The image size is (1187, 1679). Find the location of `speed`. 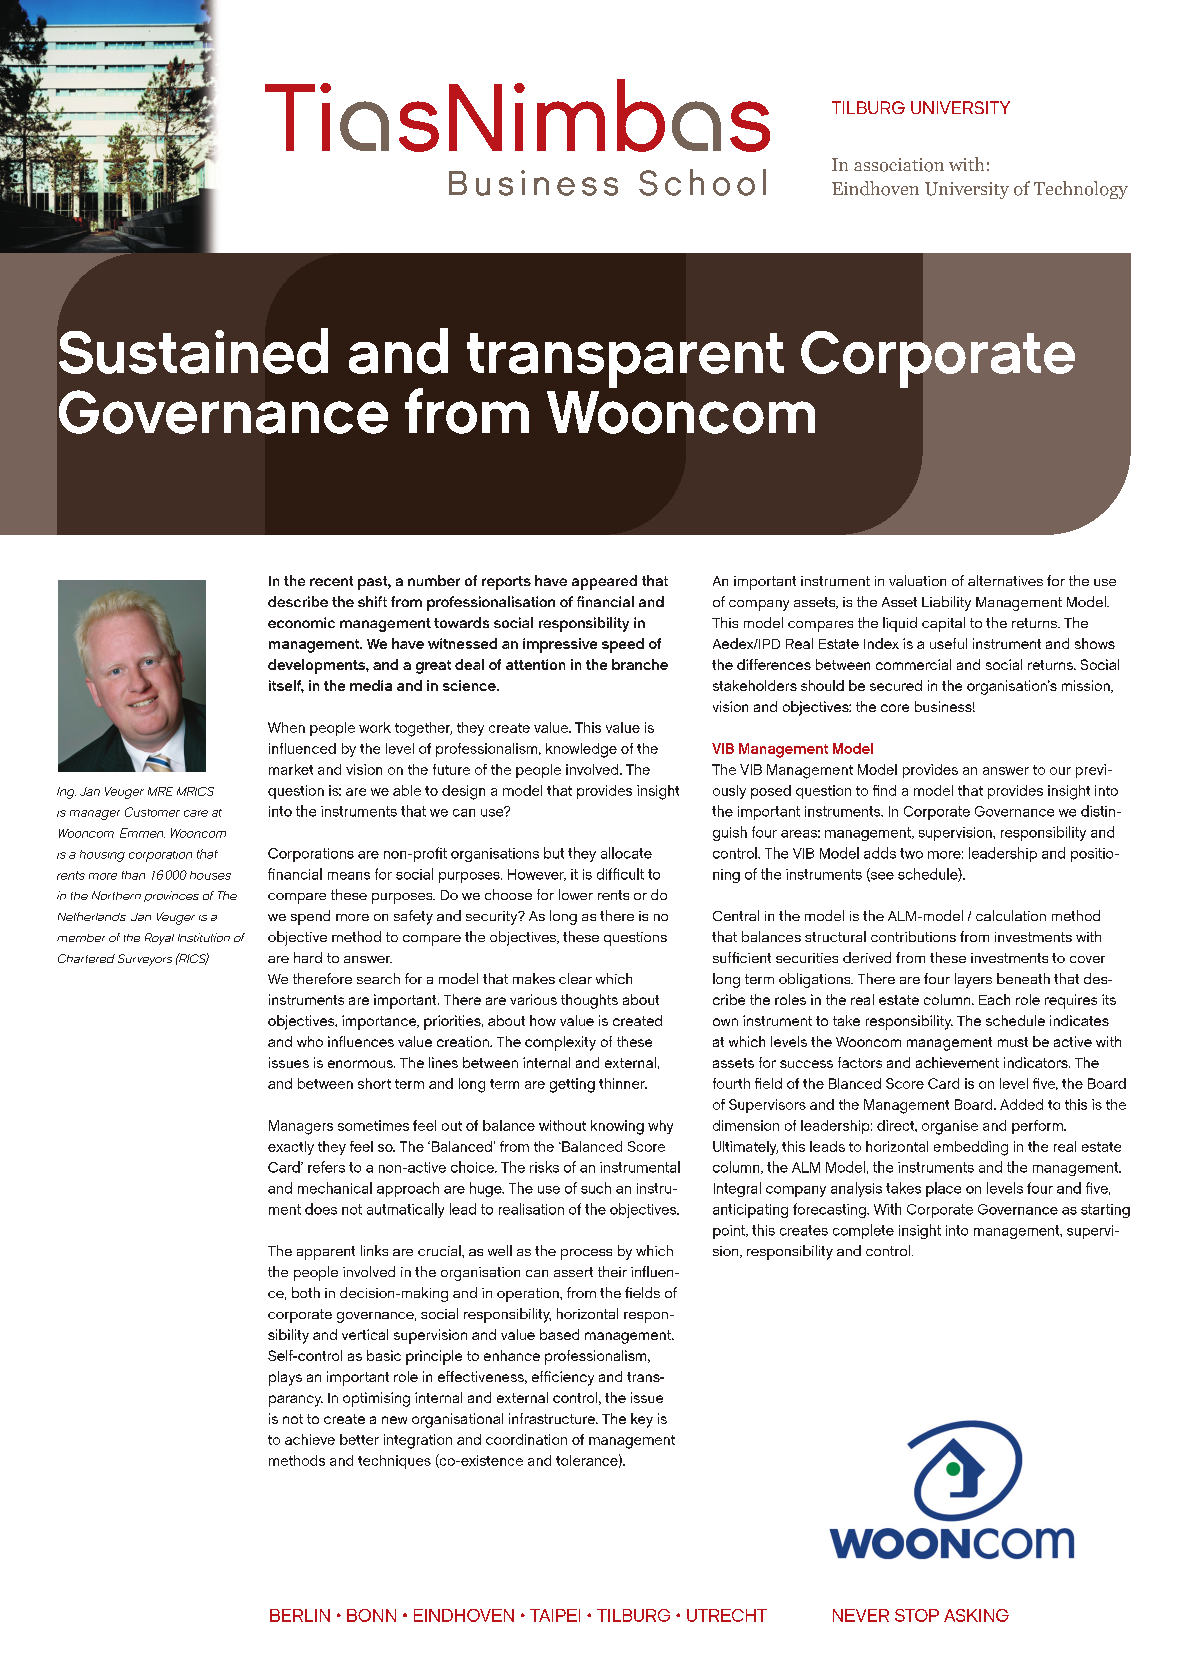

speed is located at coordinates (623, 645).
